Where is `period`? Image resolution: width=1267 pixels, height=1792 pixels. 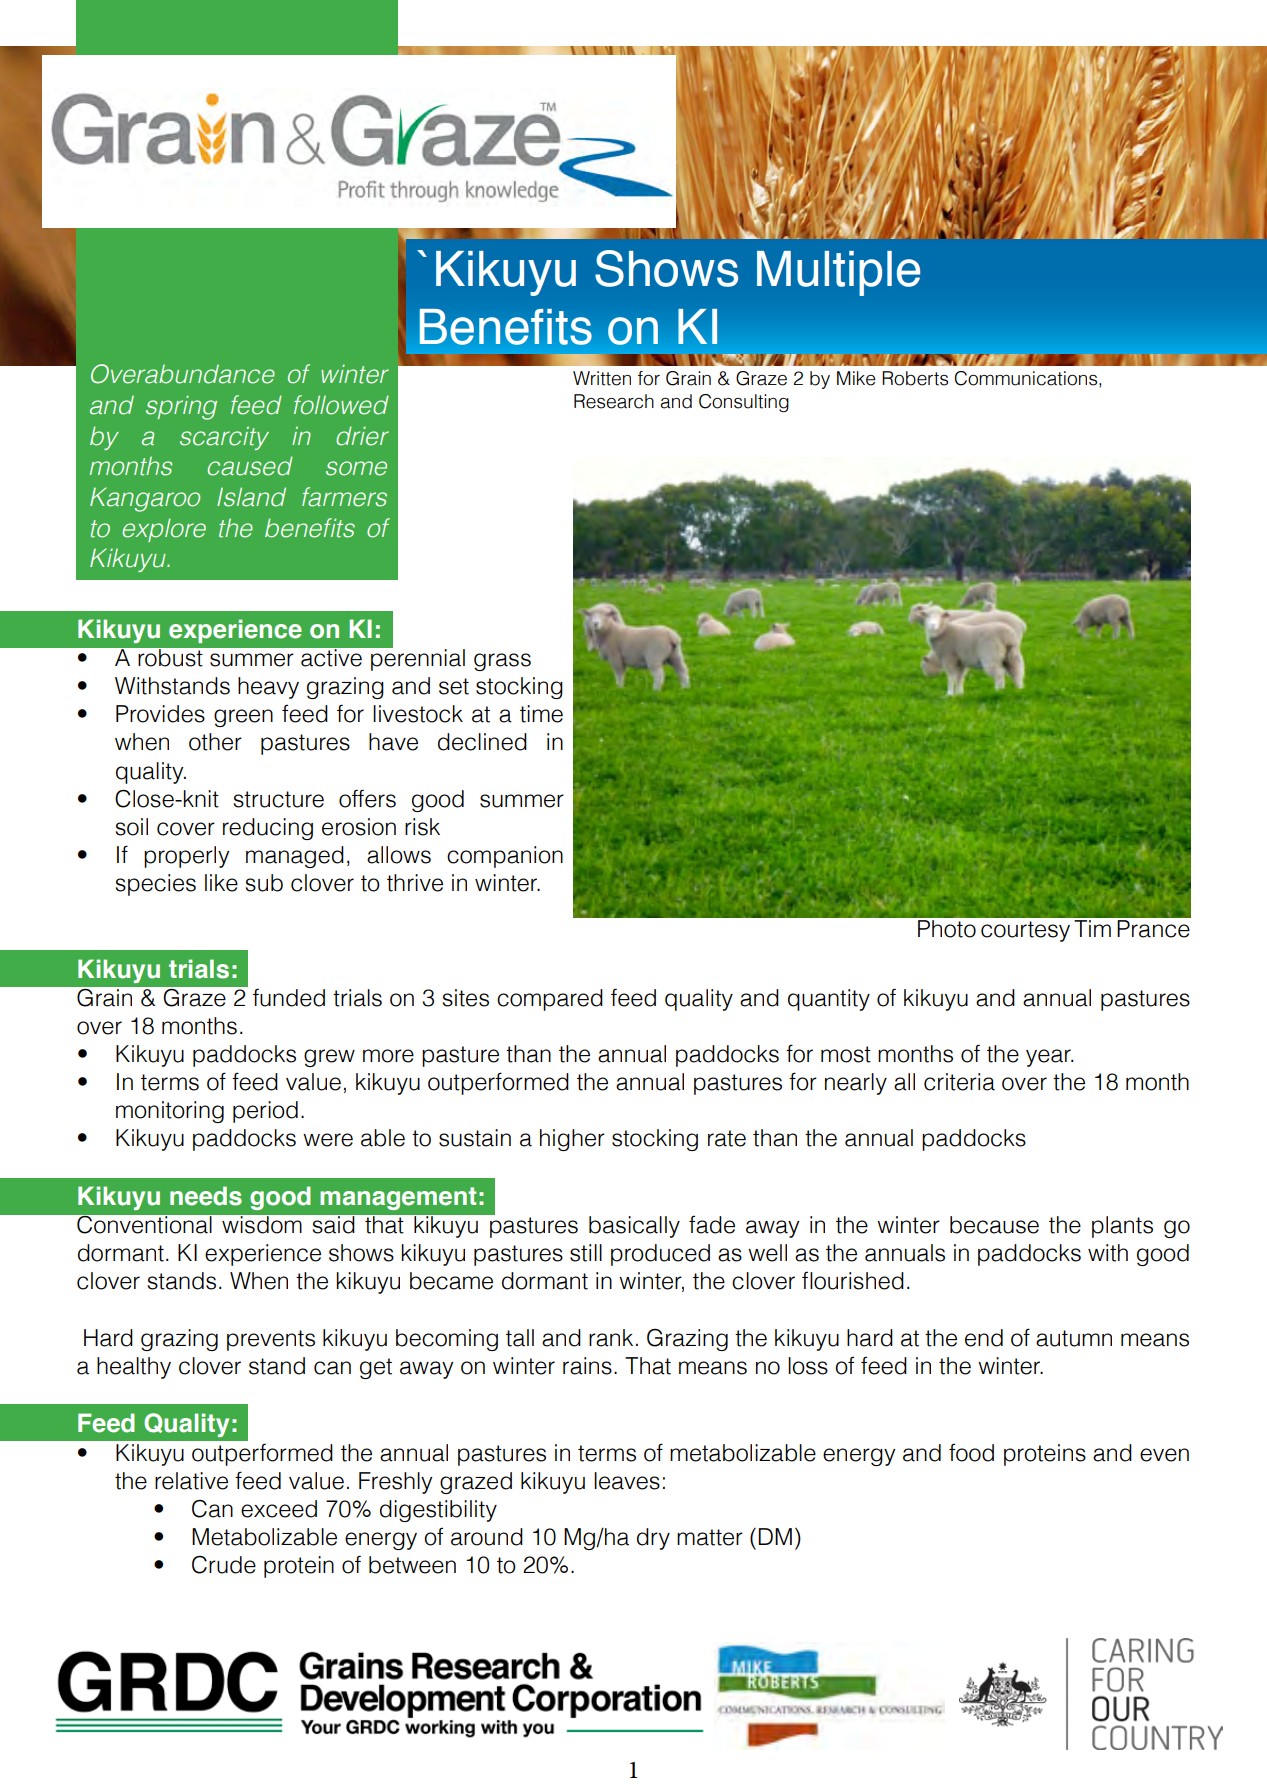 period is located at coordinates (265, 1112).
